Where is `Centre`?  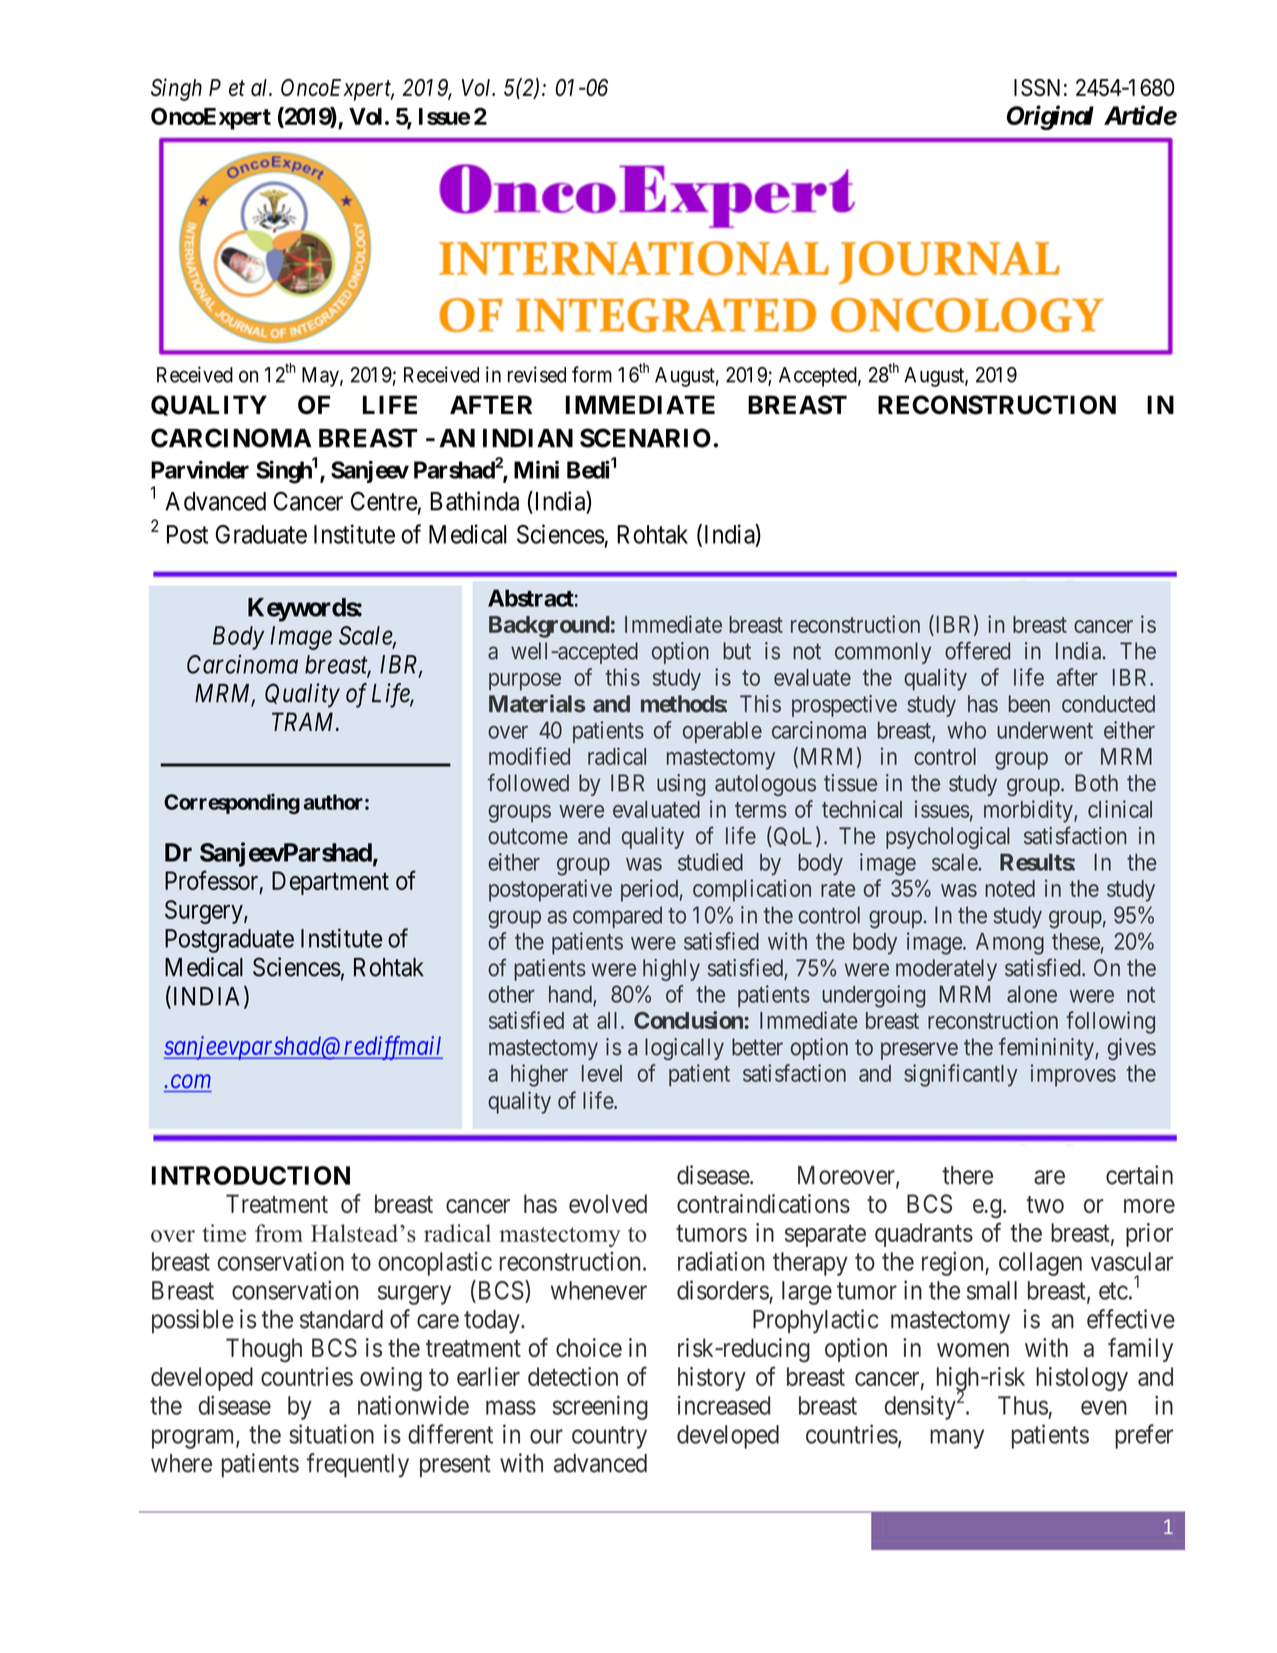
Centre is located at coordinates (384, 501).
